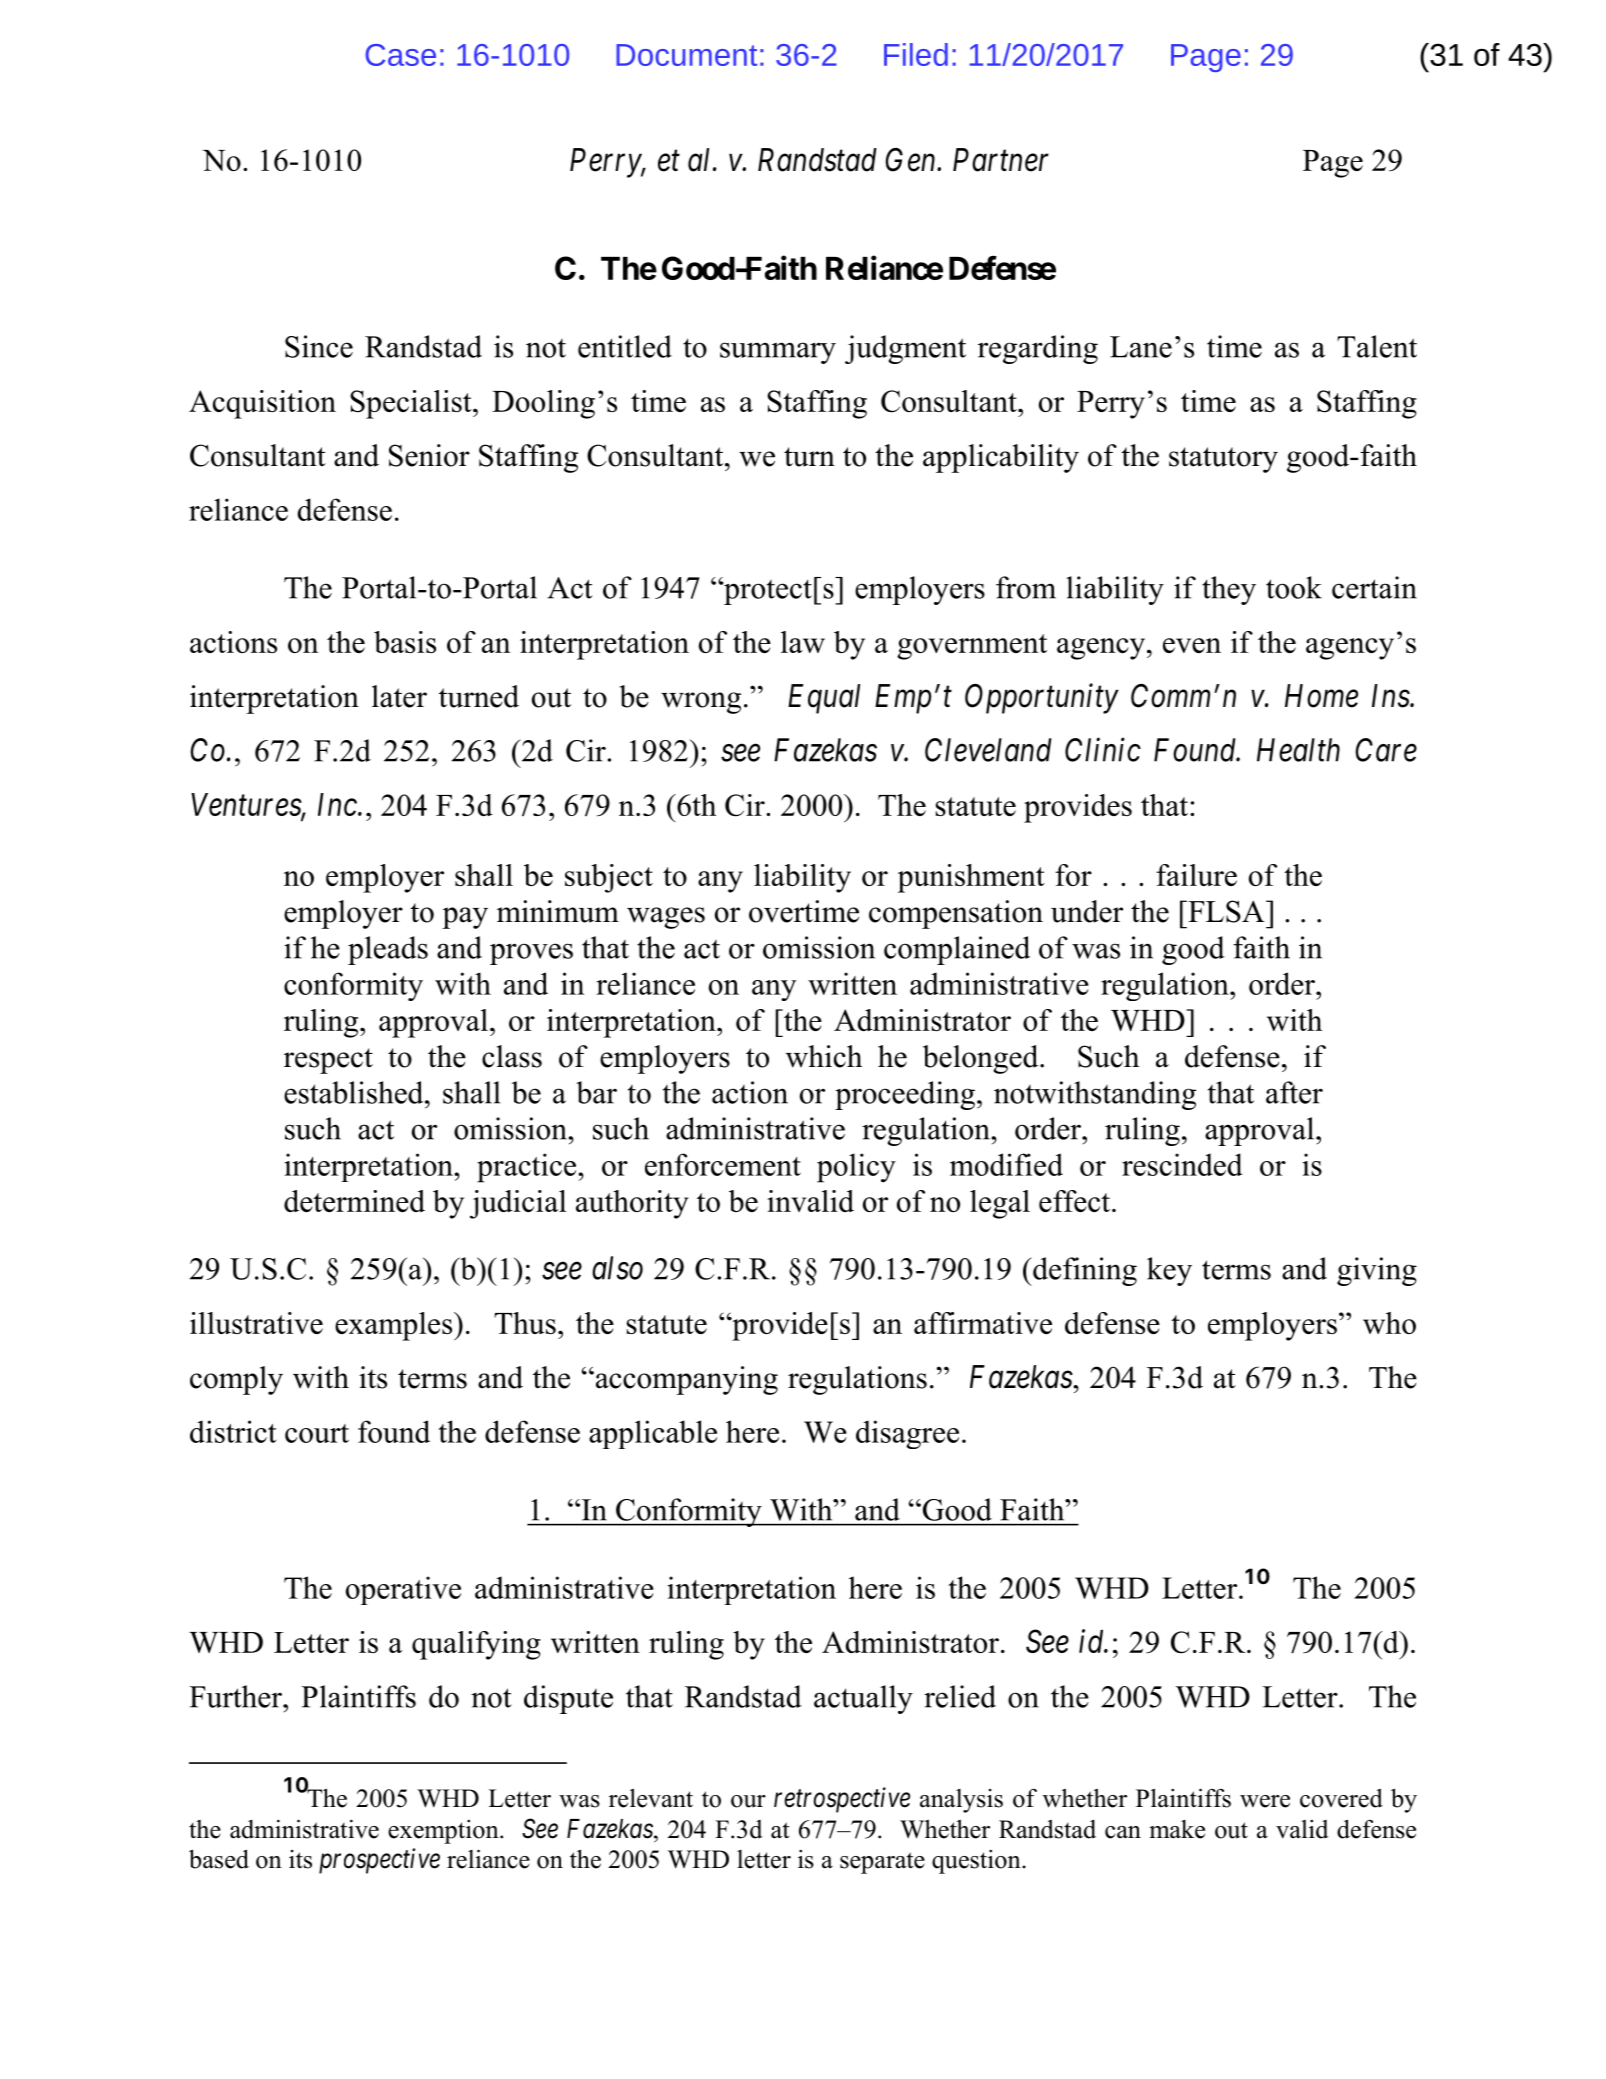 Image resolution: width=1606 pixels, height=2079 pixels. What do you see at coordinates (400, 55) in the page?
I see `Case` at bounding box center [400, 55].
